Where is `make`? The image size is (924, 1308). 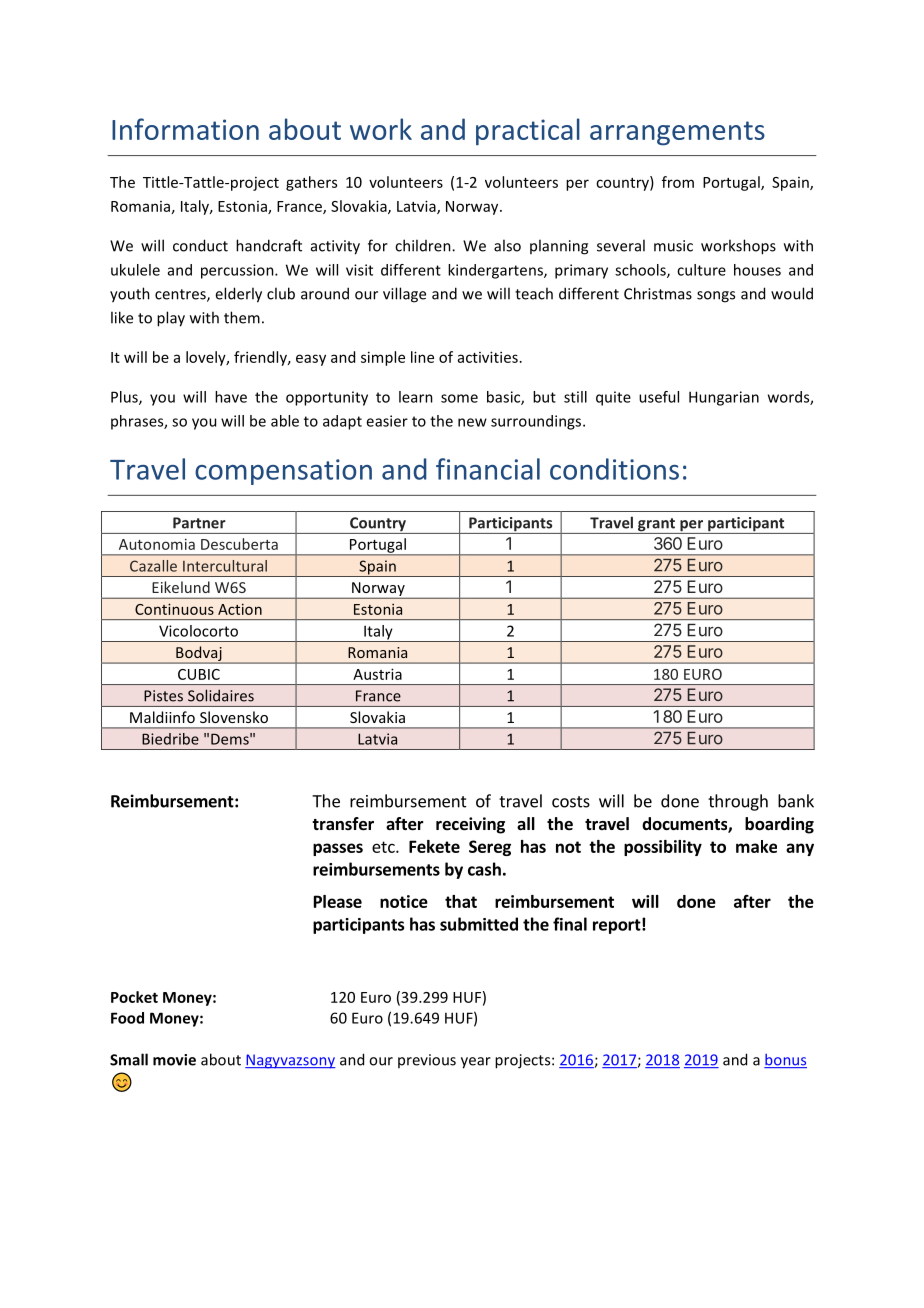 make is located at coordinates (756, 846).
